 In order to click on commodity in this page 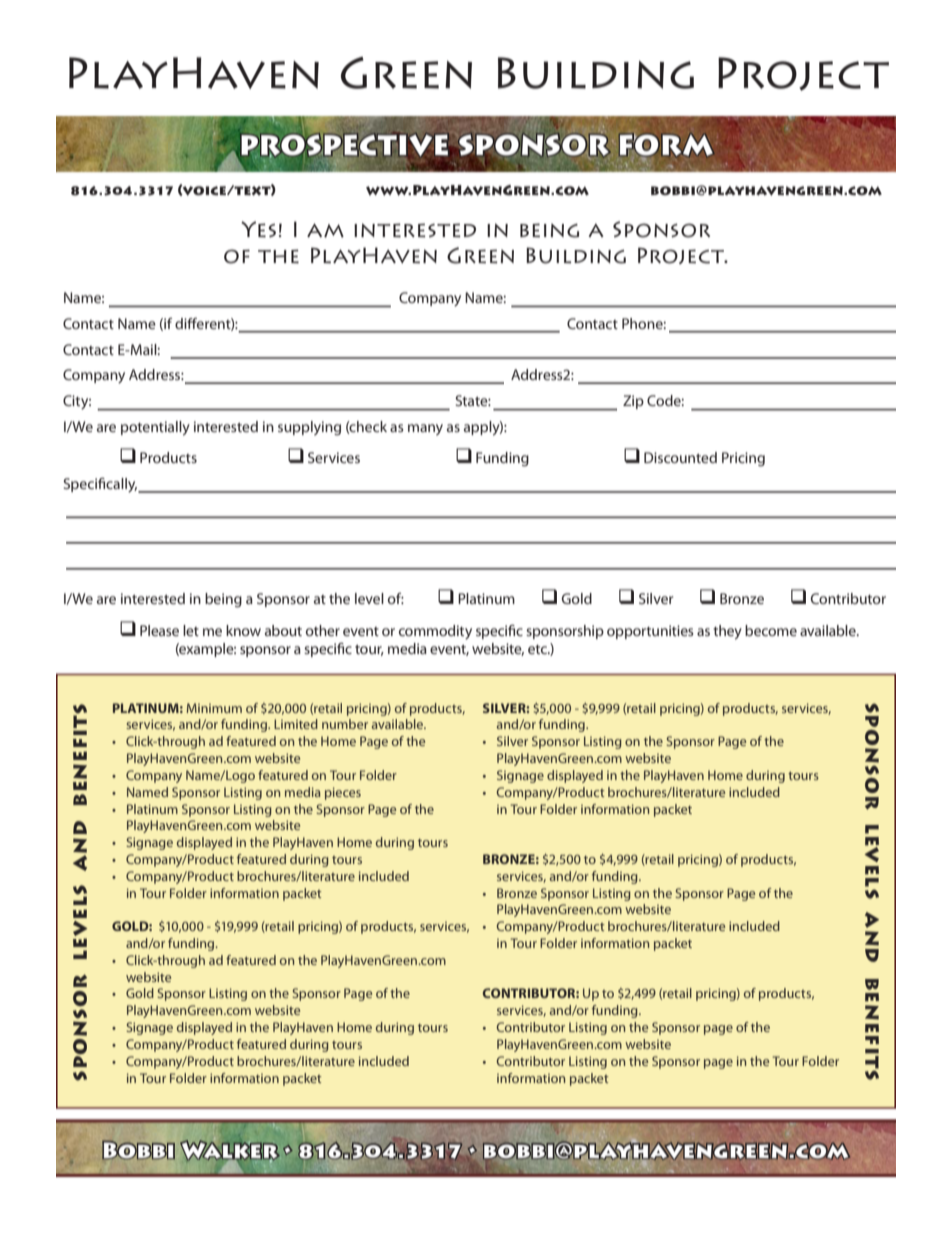, I will do `click(435, 632)`.
